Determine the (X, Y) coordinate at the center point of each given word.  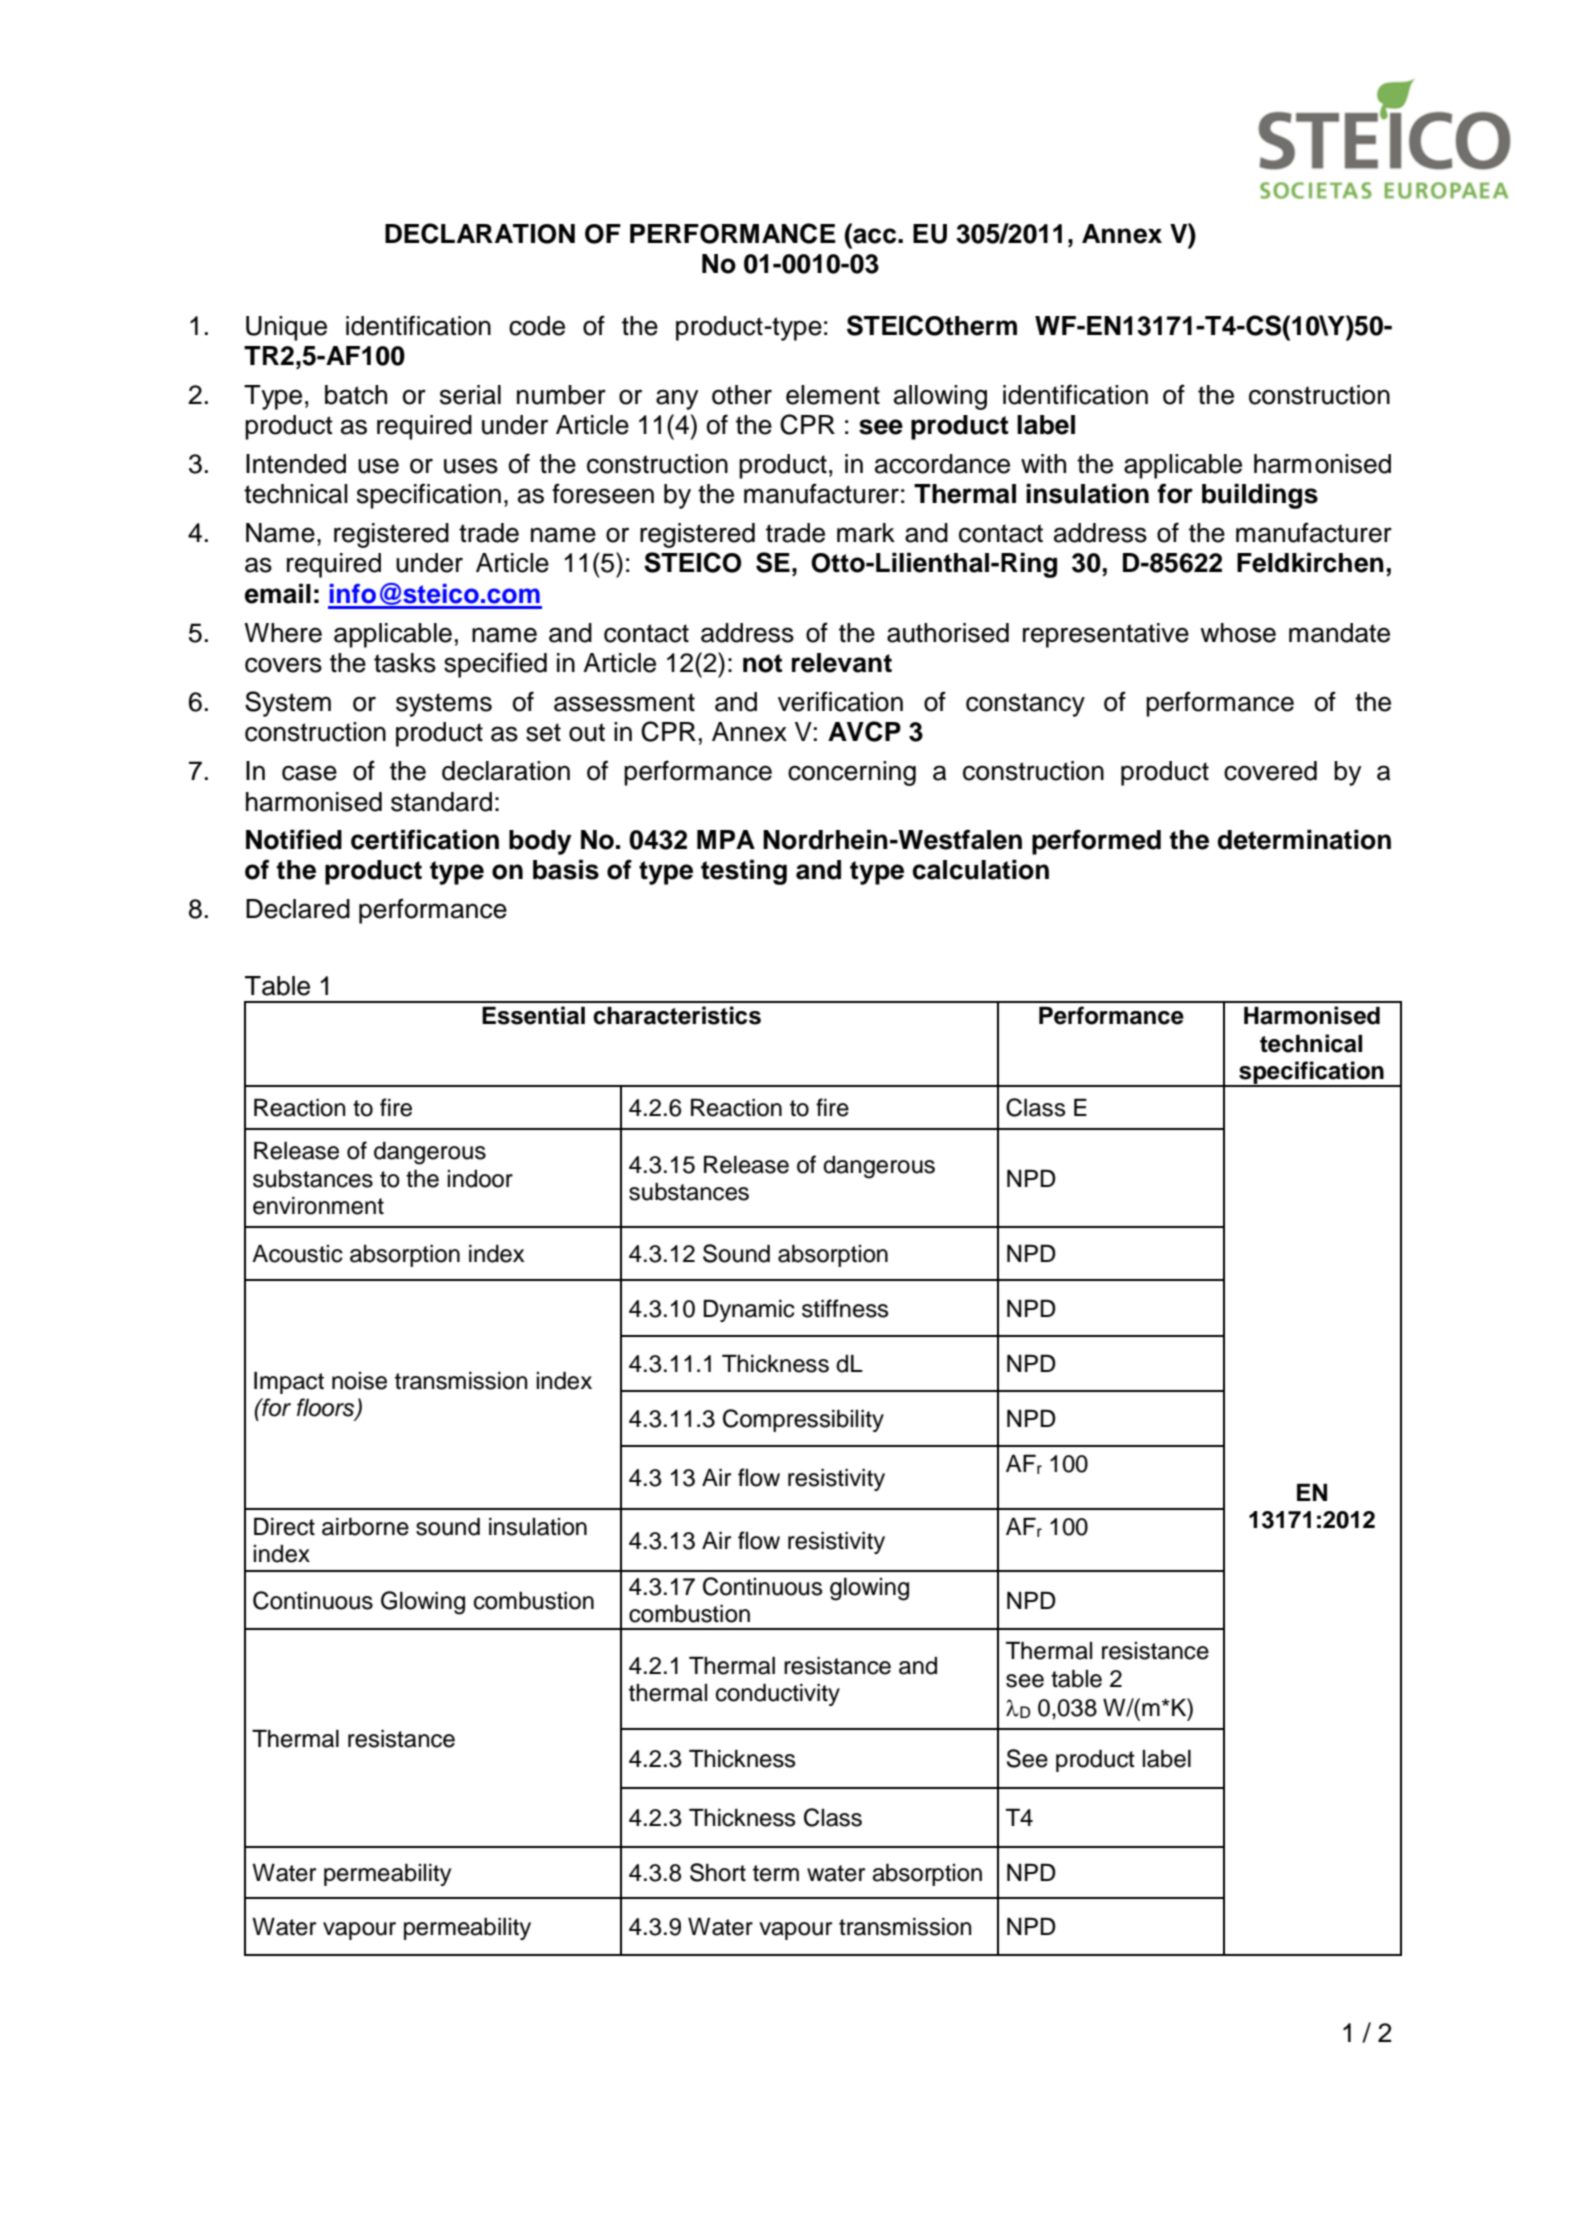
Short (718, 1872)
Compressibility (803, 1420)
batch (356, 395)
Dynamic (749, 1311)
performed (1096, 842)
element (833, 395)
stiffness (845, 1308)
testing (744, 872)
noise (359, 1381)
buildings (1260, 496)
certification (425, 839)
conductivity (778, 1695)
